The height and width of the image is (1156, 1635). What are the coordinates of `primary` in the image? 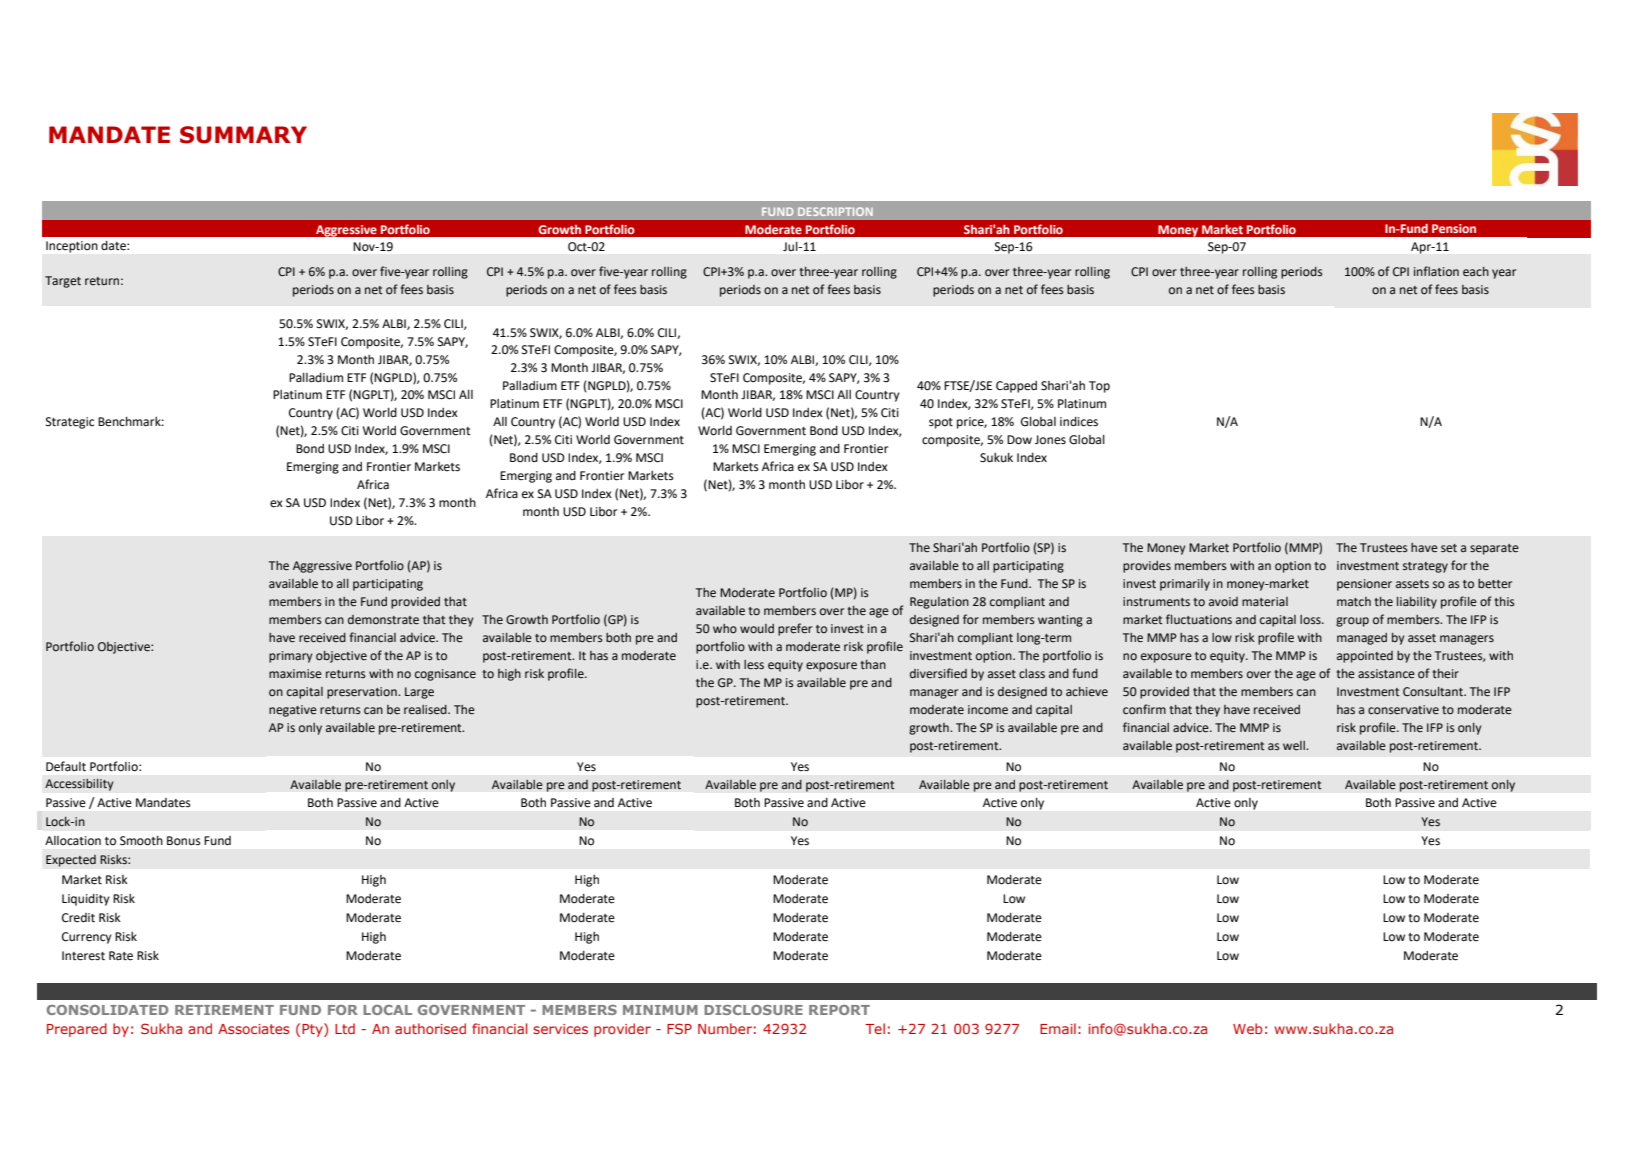 It's located at (291, 657).
